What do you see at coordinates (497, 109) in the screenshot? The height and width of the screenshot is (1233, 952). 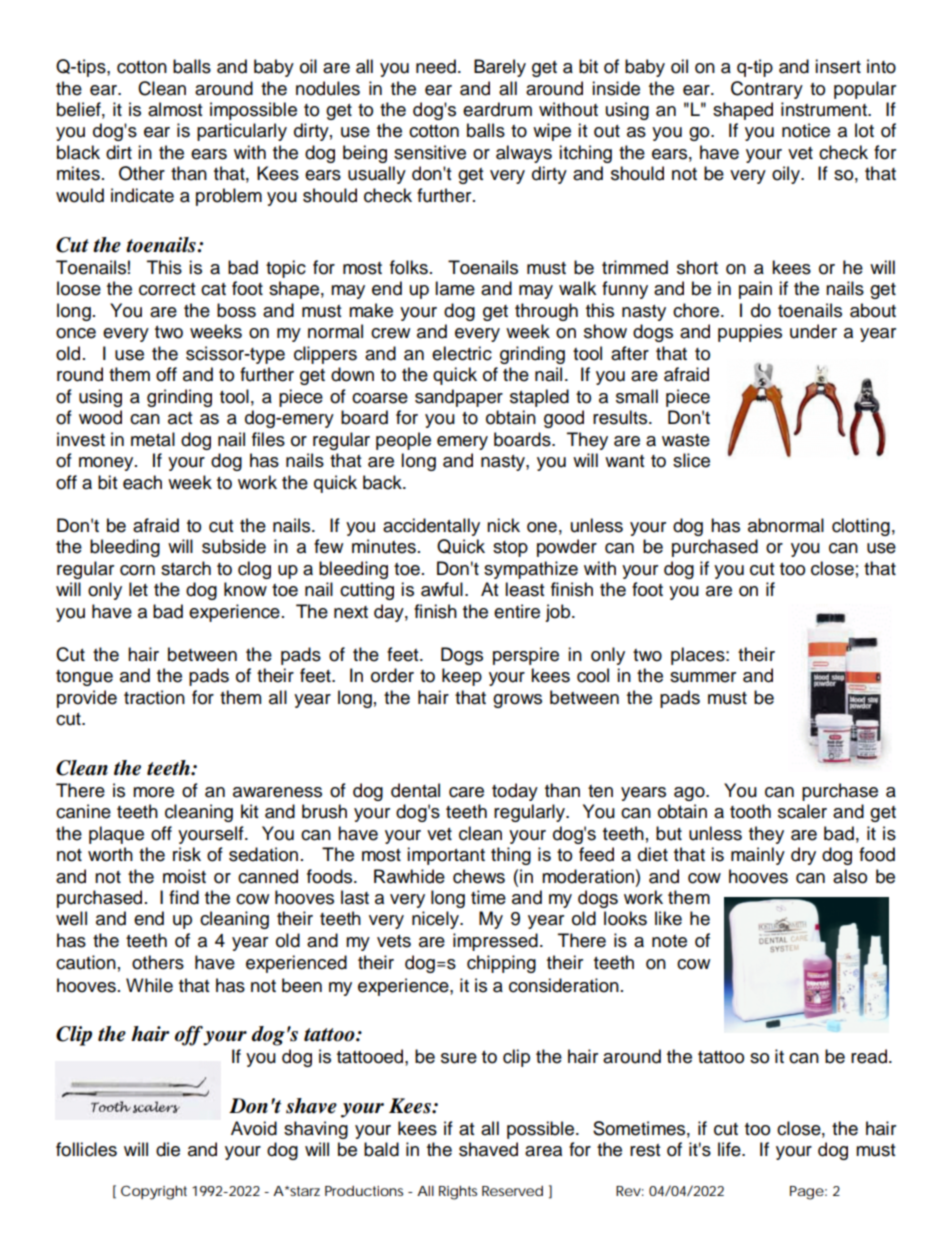 I see `eardrum` at bounding box center [497, 109].
